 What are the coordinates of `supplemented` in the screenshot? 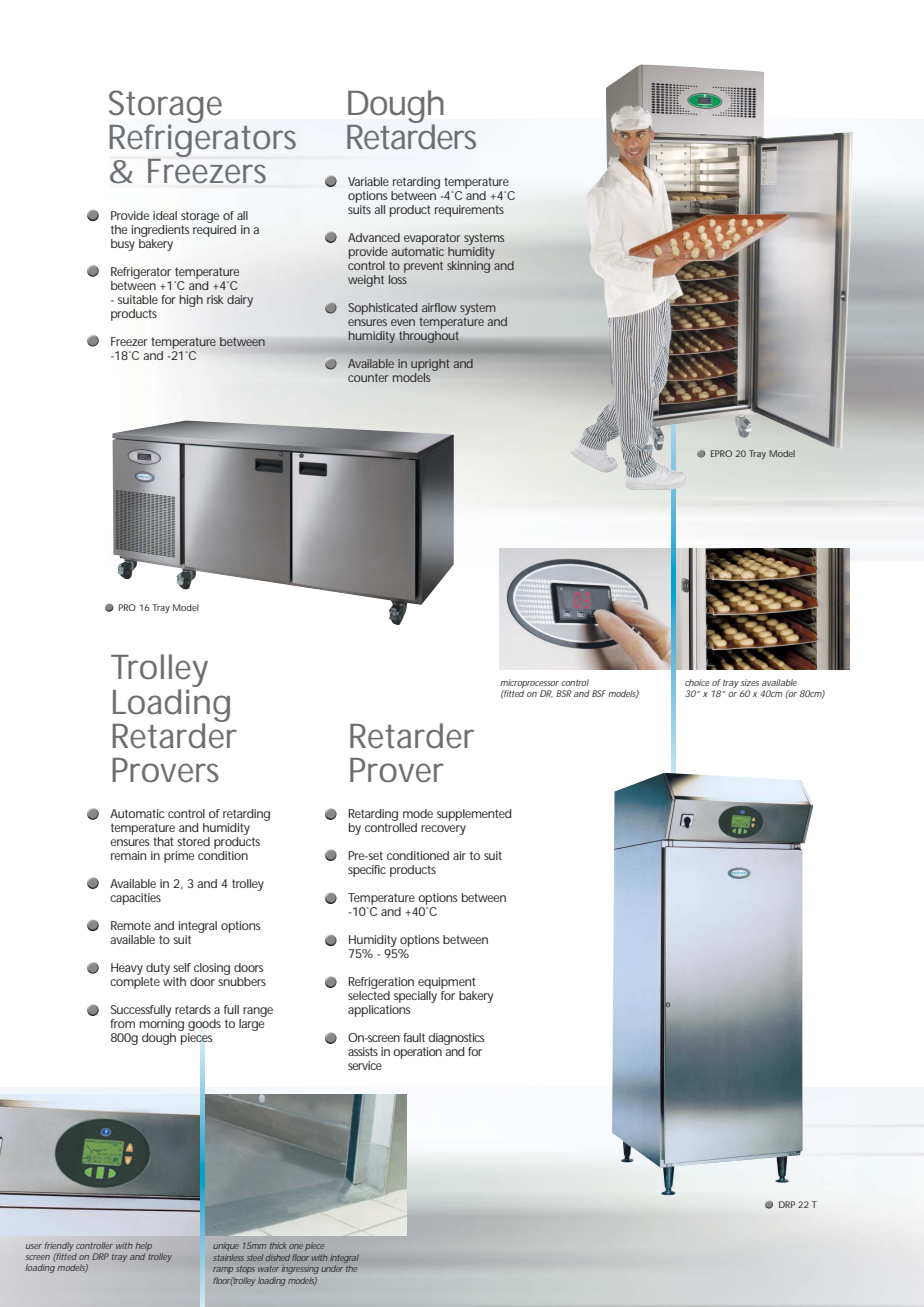 It's located at (474, 815).
